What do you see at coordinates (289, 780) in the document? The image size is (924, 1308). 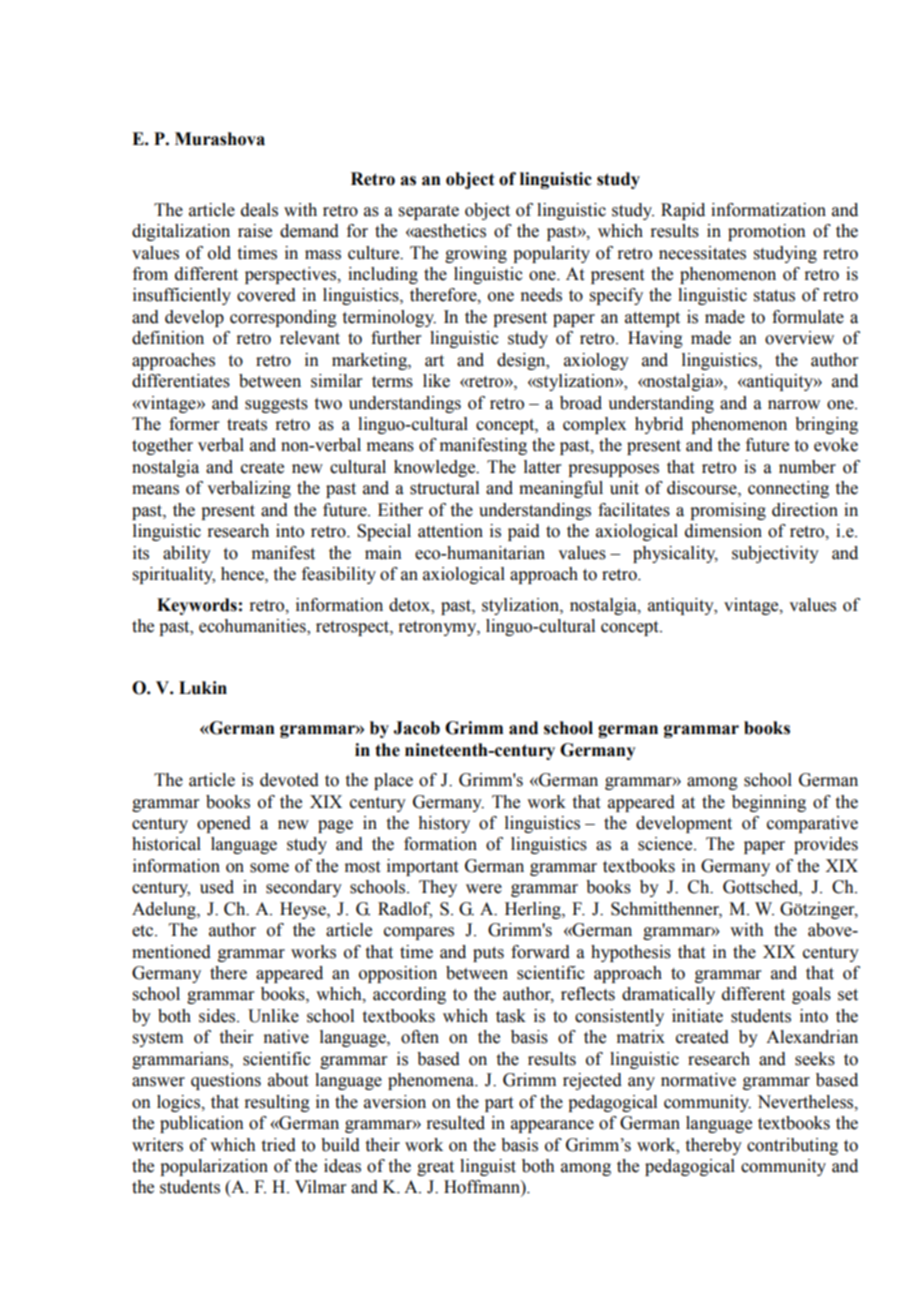 I see `devoted` at bounding box center [289, 780].
